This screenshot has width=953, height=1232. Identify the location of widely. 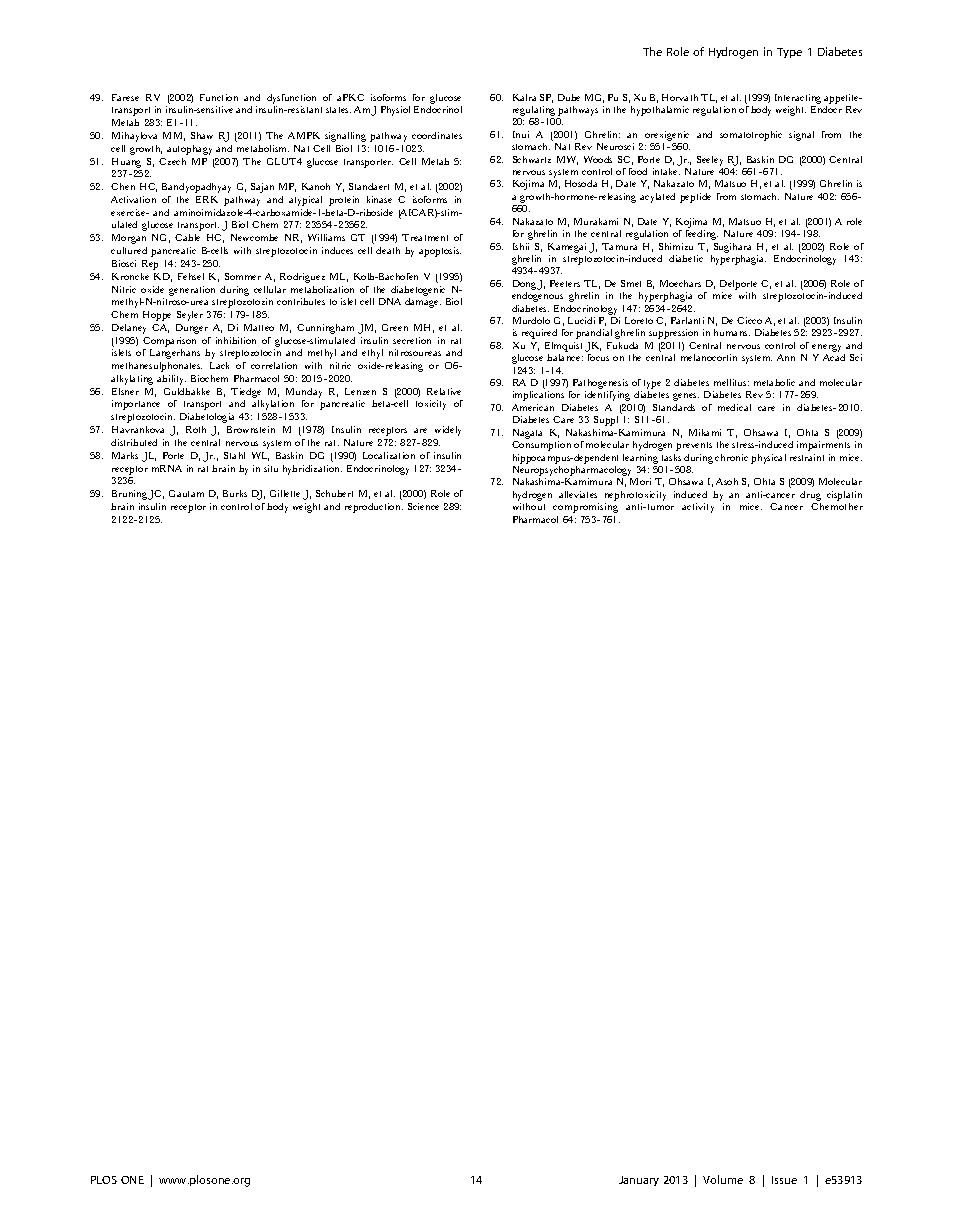
(448, 431).
